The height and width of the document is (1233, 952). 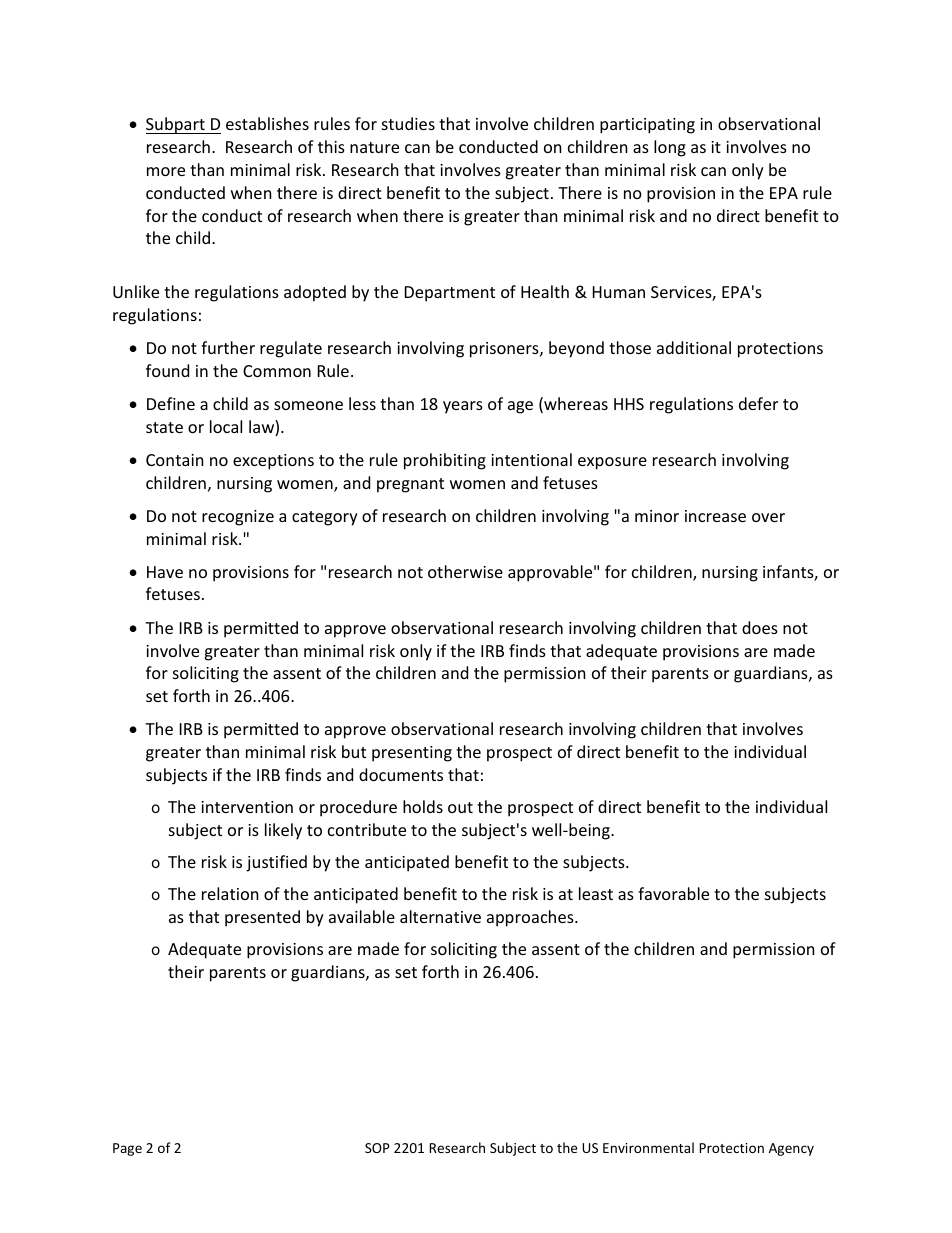 What do you see at coordinates (760, 627) in the document?
I see `does` at bounding box center [760, 627].
